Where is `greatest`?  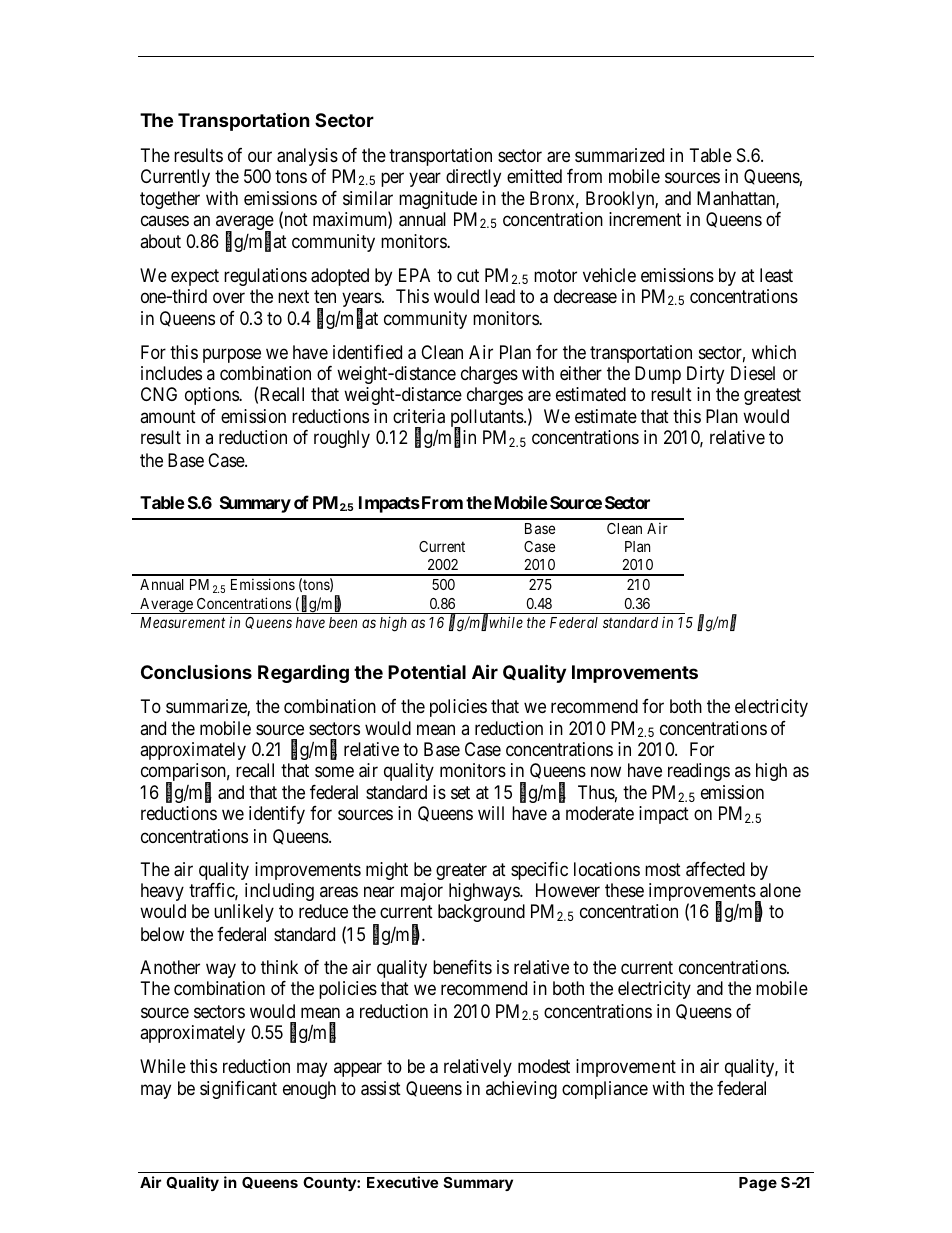 greatest is located at coordinates (772, 396).
